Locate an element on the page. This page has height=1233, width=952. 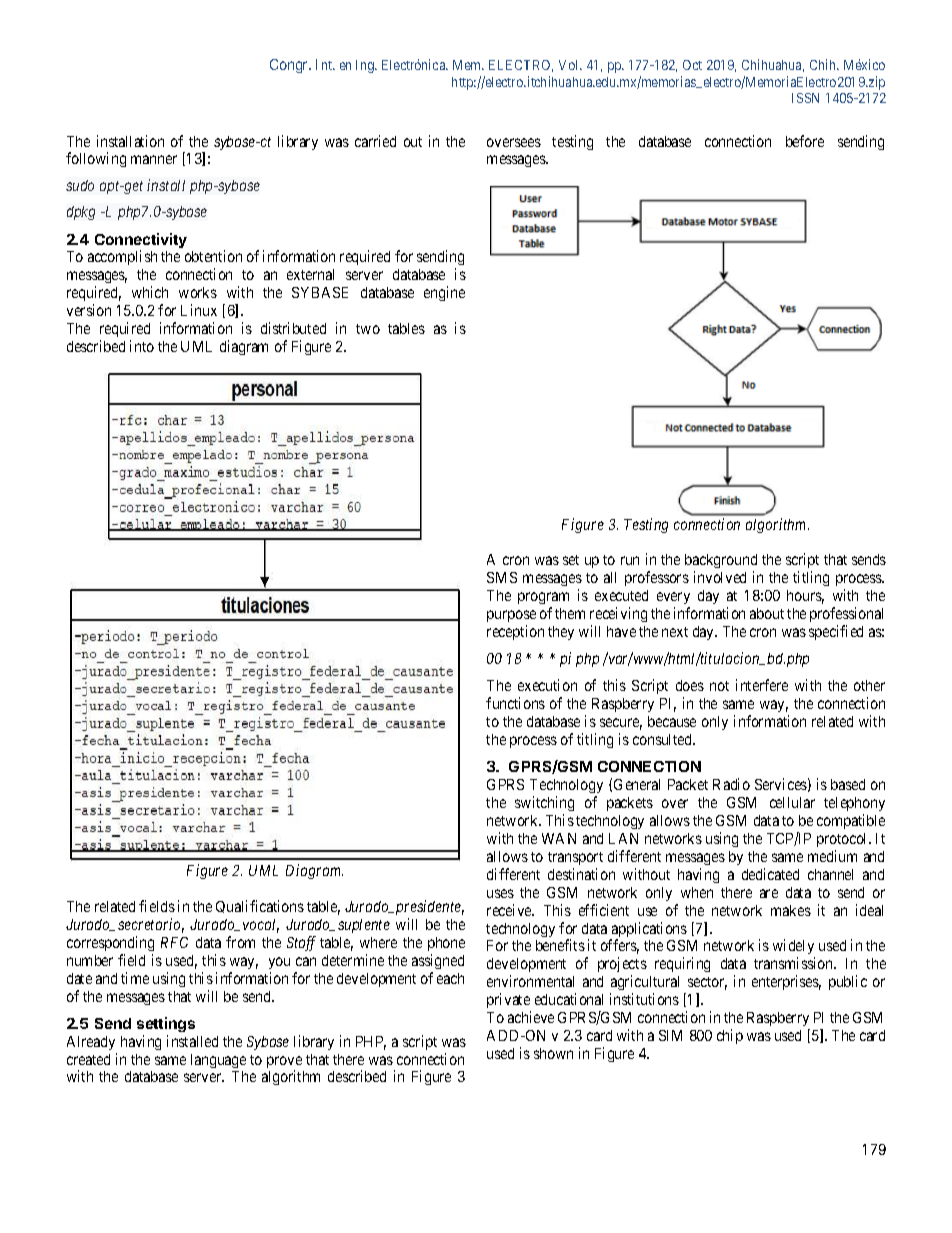
switching is located at coordinates (544, 803).
